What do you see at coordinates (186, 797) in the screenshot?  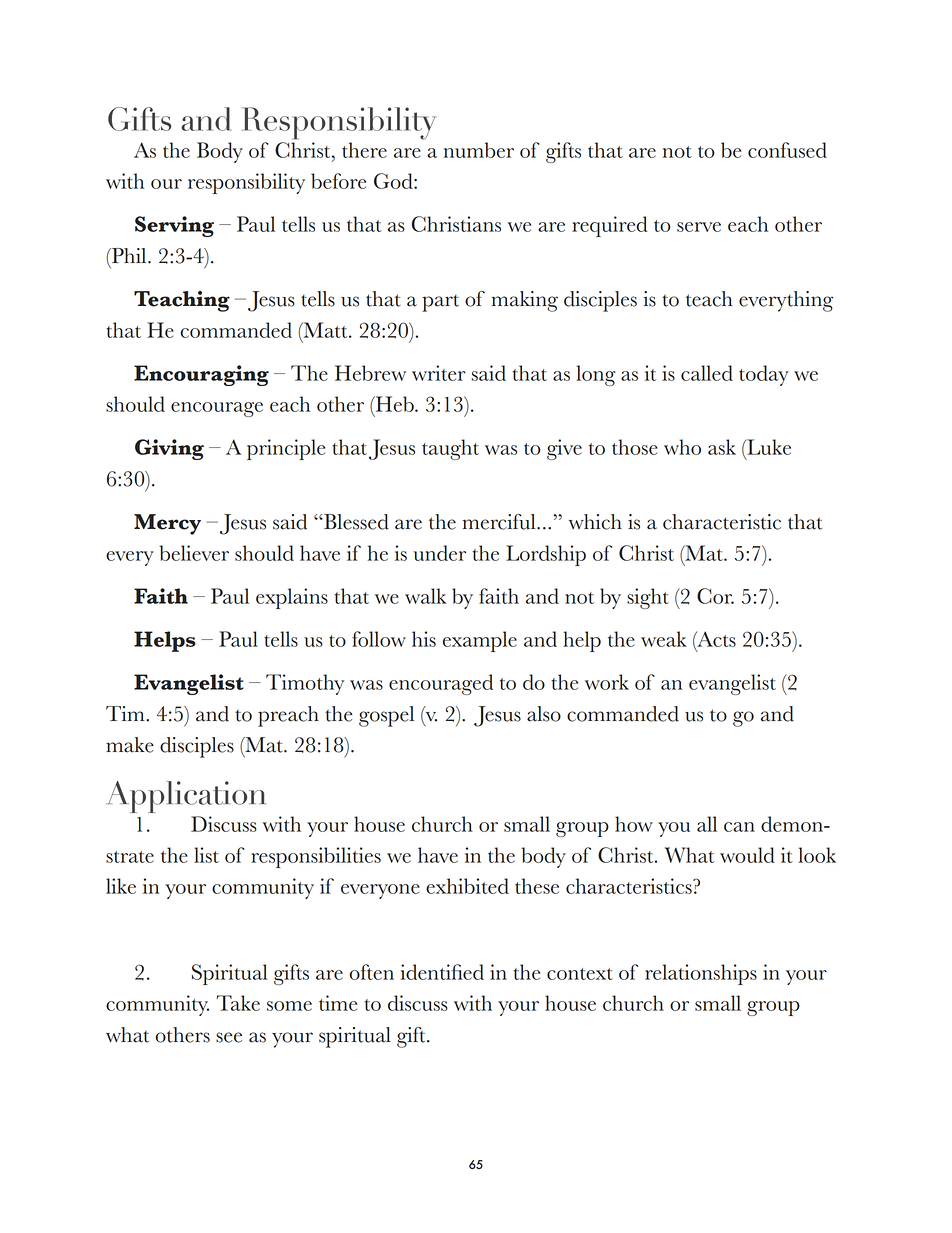 I see `Application` at bounding box center [186, 797].
